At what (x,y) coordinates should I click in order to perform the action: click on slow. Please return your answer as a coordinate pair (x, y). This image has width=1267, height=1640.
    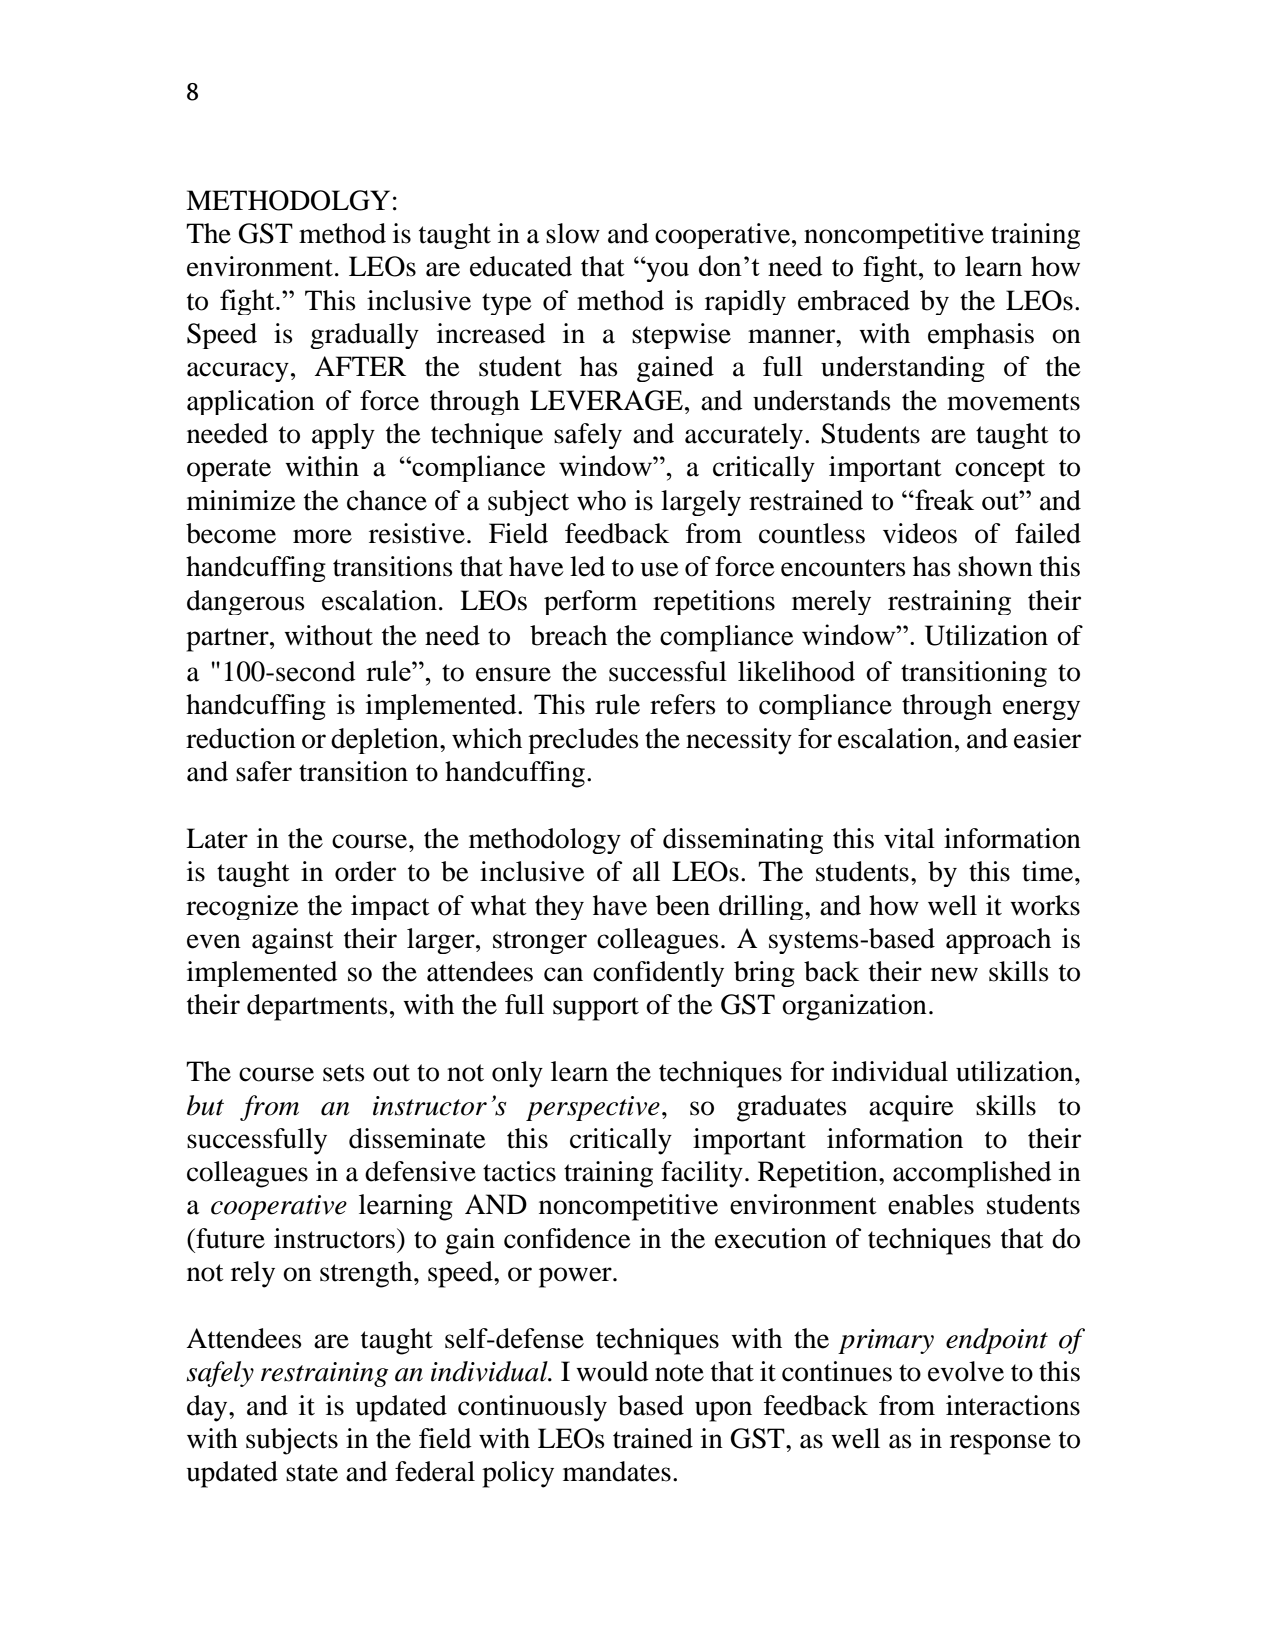
    Looking at the image, I should click on (573, 233).
